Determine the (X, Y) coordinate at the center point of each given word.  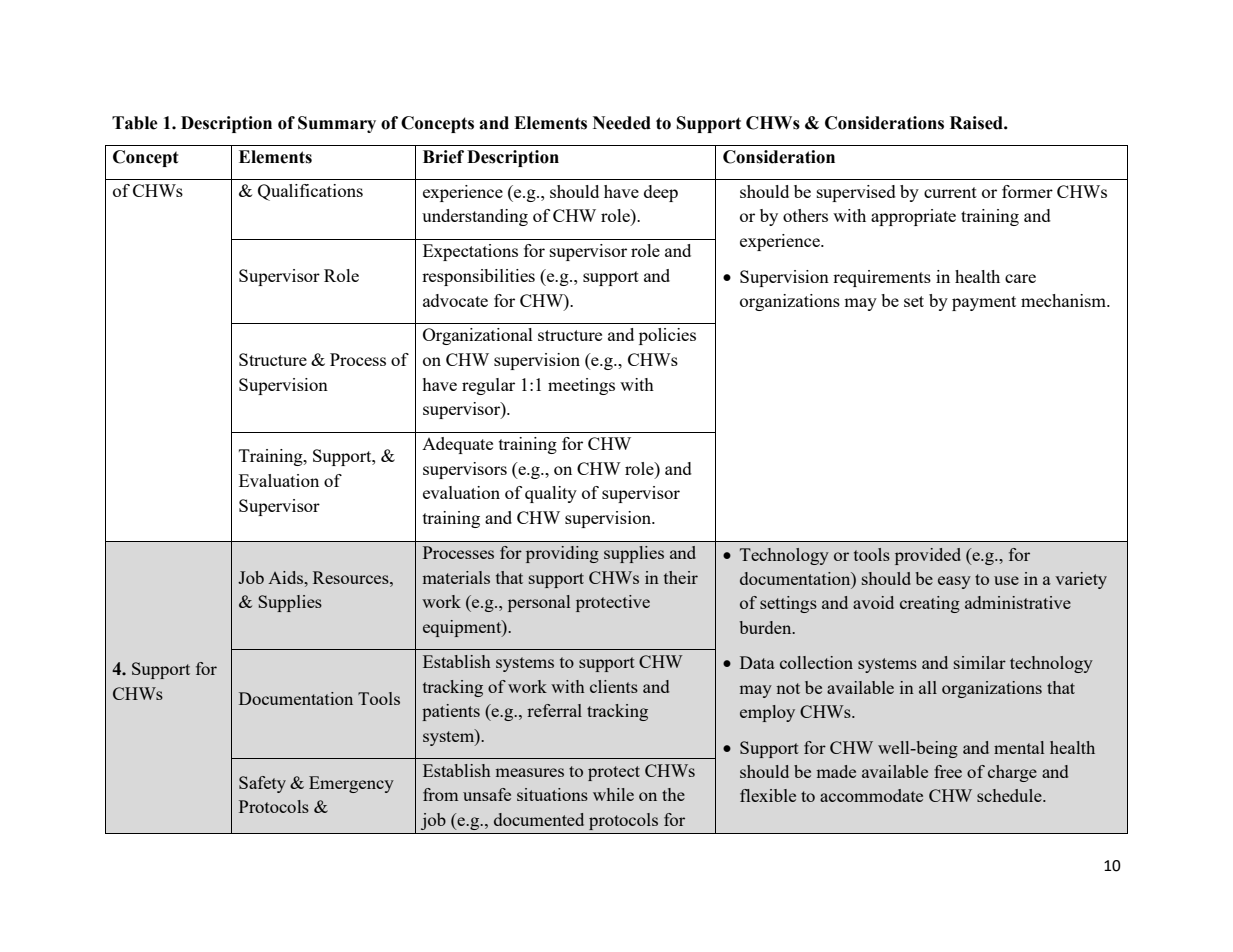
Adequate (457, 445)
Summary (337, 124)
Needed (622, 123)
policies (667, 336)
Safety (262, 784)
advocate (455, 300)
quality (551, 494)
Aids (287, 577)
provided (928, 556)
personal (539, 603)
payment (984, 303)
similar (980, 662)
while (613, 794)
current (950, 192)
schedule (1010, 795)
